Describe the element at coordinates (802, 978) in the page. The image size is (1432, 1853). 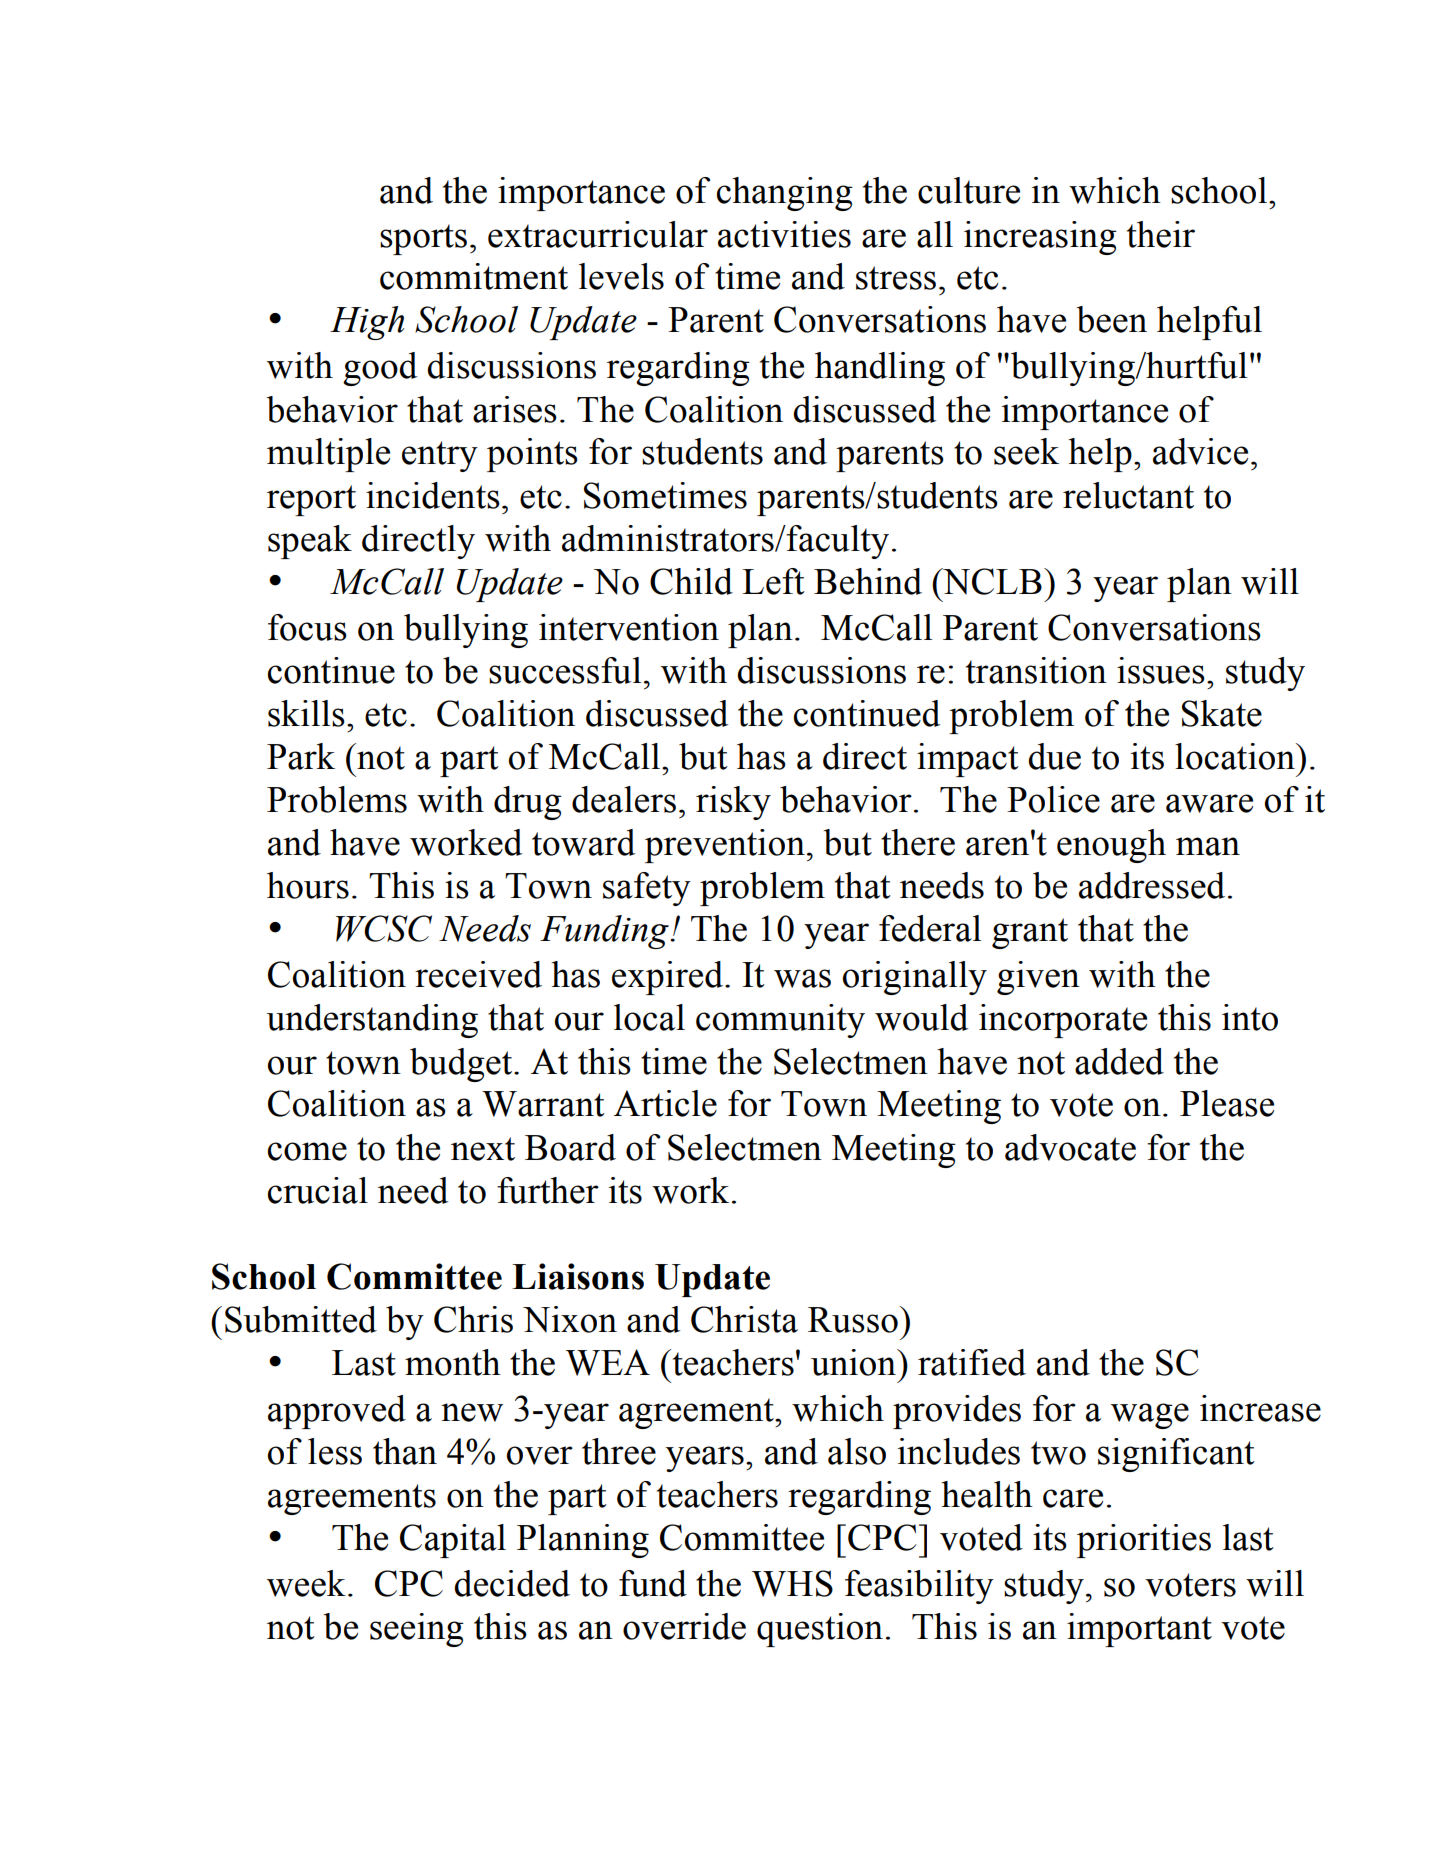
I see `was` at that location.
